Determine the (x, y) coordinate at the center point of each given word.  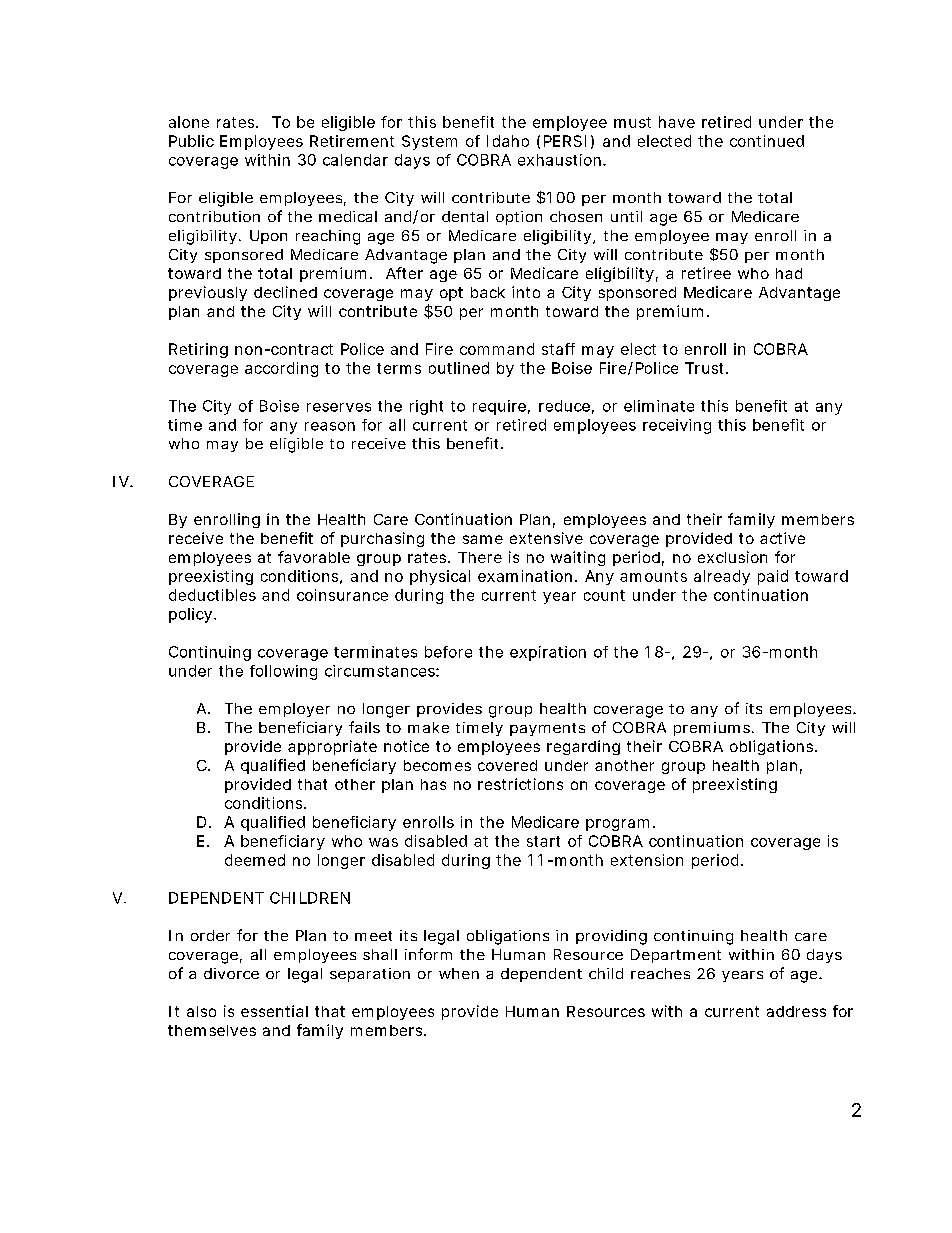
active (782, 538)
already (722, 577)
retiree (706, 273)
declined (285, 292)
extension (647, 860)
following (283, 672)
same (483, 539)
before (448, 652)
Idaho (508, 141)
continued (767, 141)
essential (274, 1011)
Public (191, 141)
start (543, 841)
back (488, 292)
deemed (255, 860)
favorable (314, 557)
